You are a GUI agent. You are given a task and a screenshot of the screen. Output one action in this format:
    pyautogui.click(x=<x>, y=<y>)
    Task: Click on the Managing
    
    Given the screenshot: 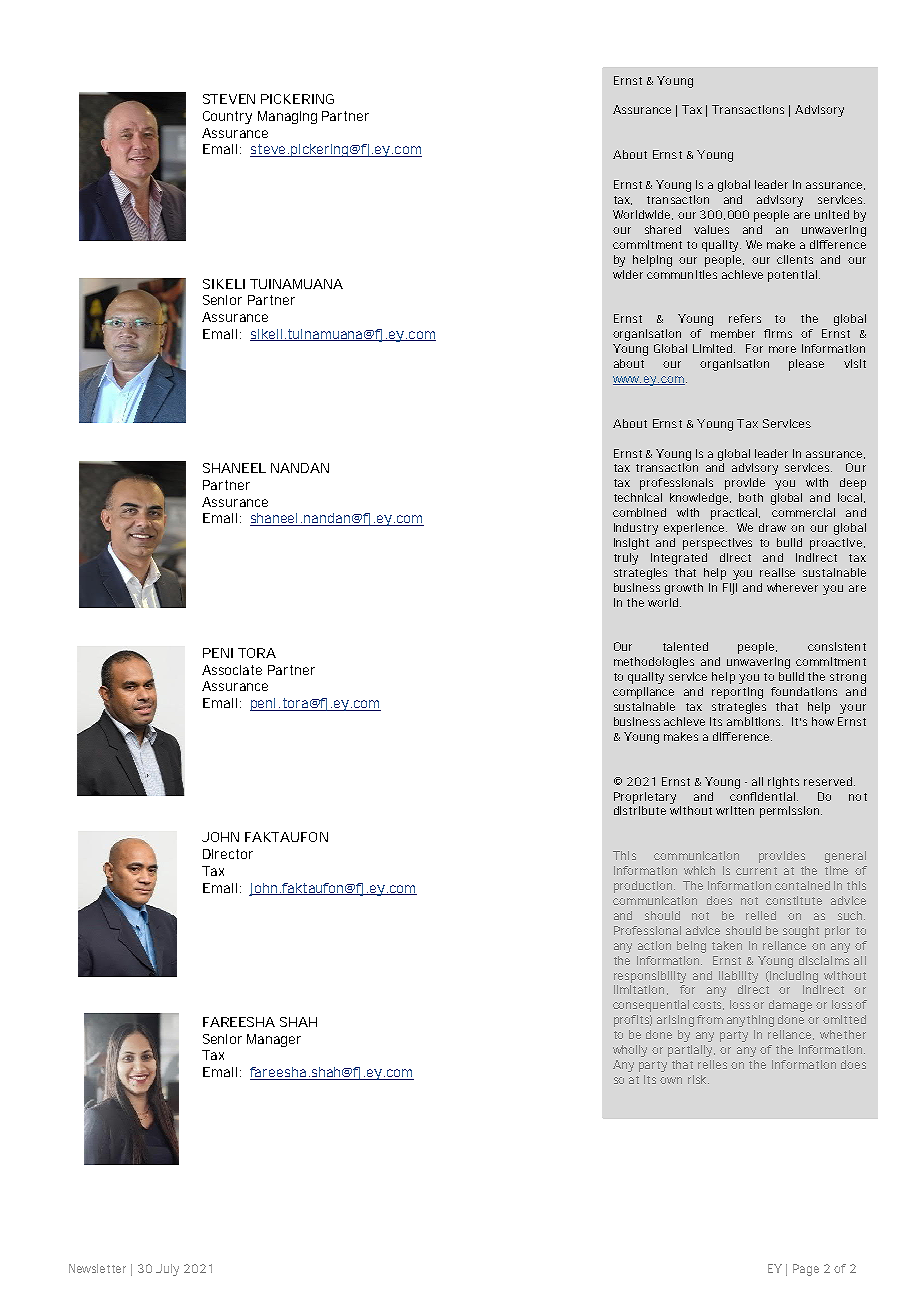 What is the action you would take?
    pyautogui.click(x=287, y=117)
